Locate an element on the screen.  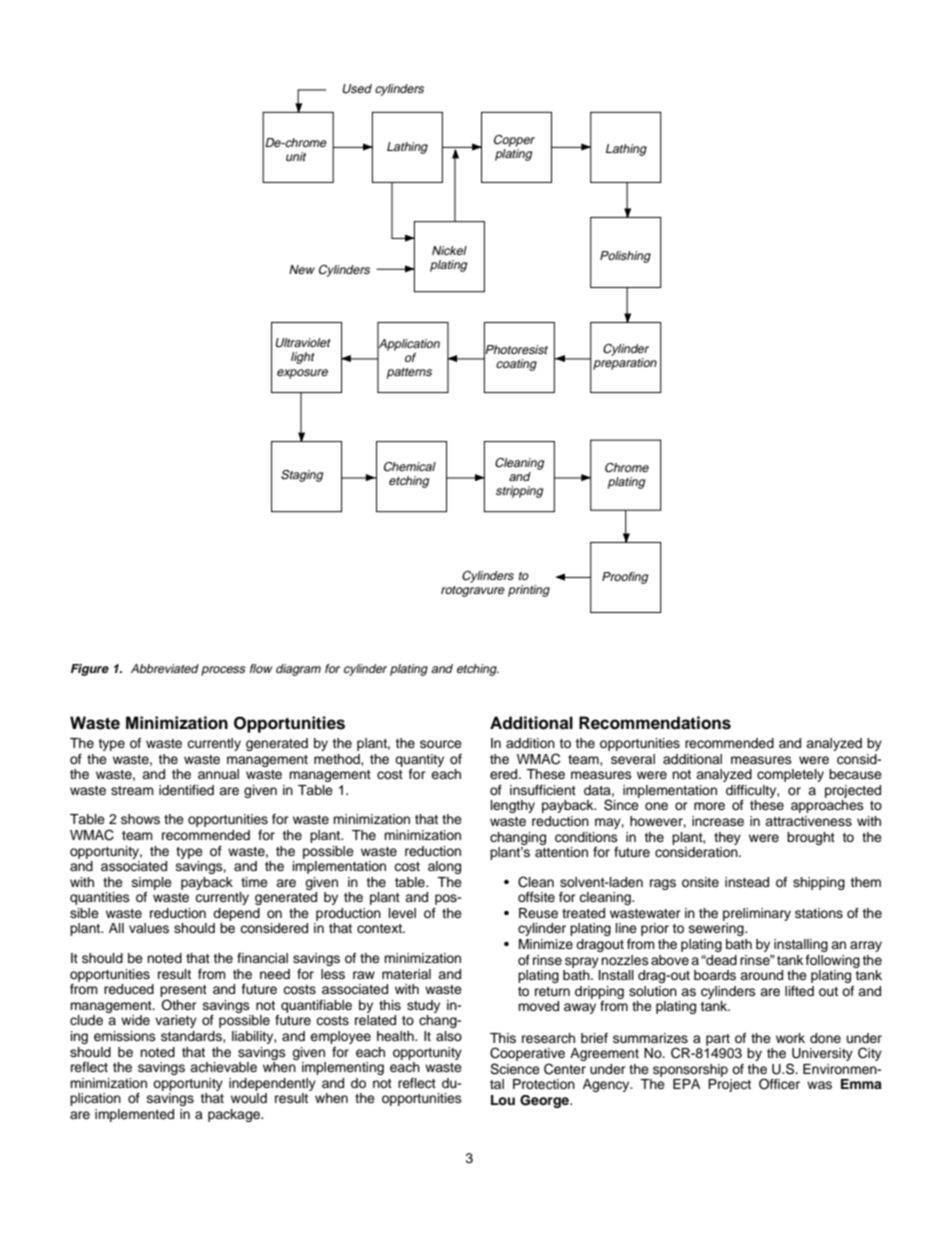
brought is located at coordinates (811, 838).
